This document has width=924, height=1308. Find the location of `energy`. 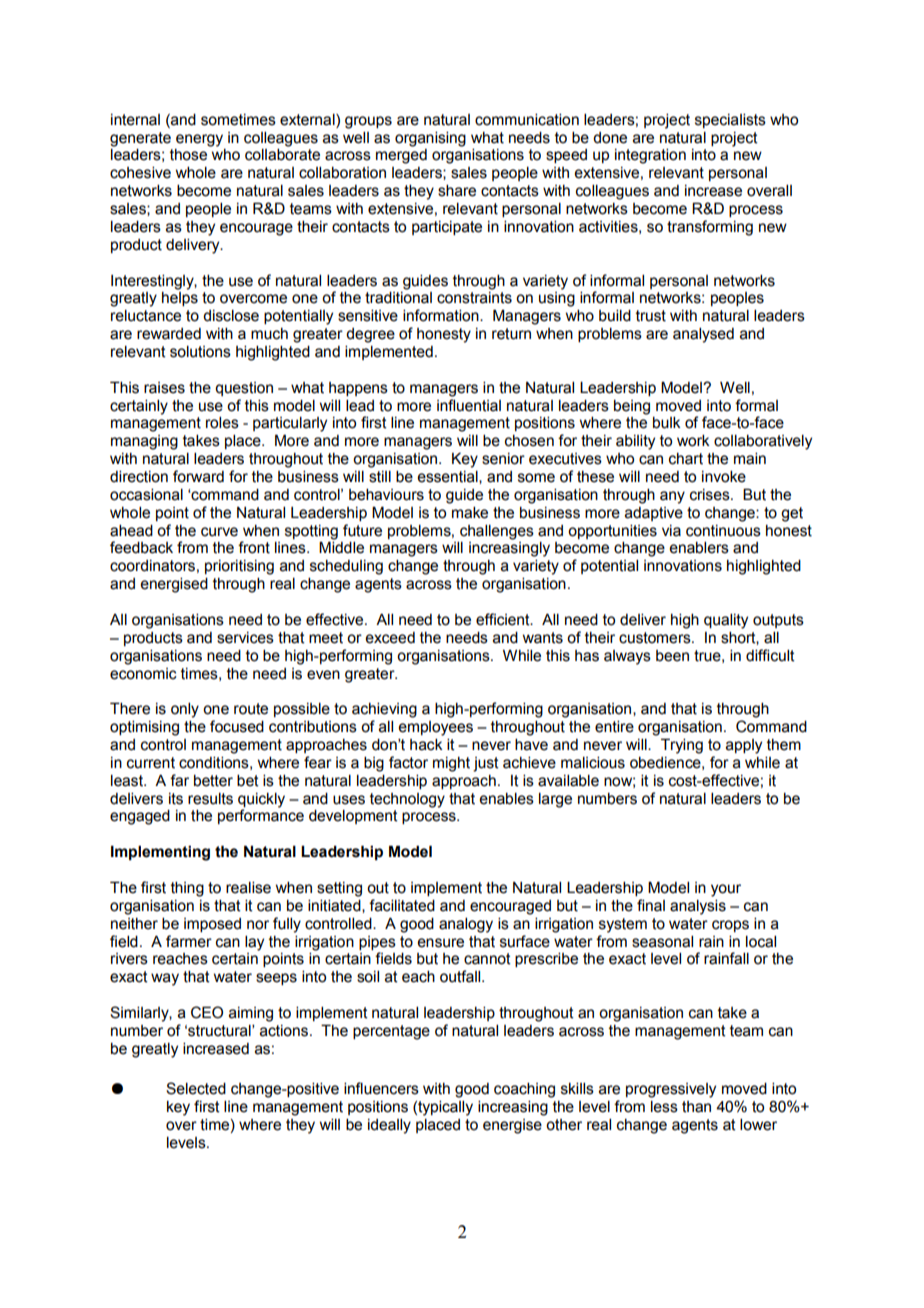

energy is located at coordinates (199, 140).
